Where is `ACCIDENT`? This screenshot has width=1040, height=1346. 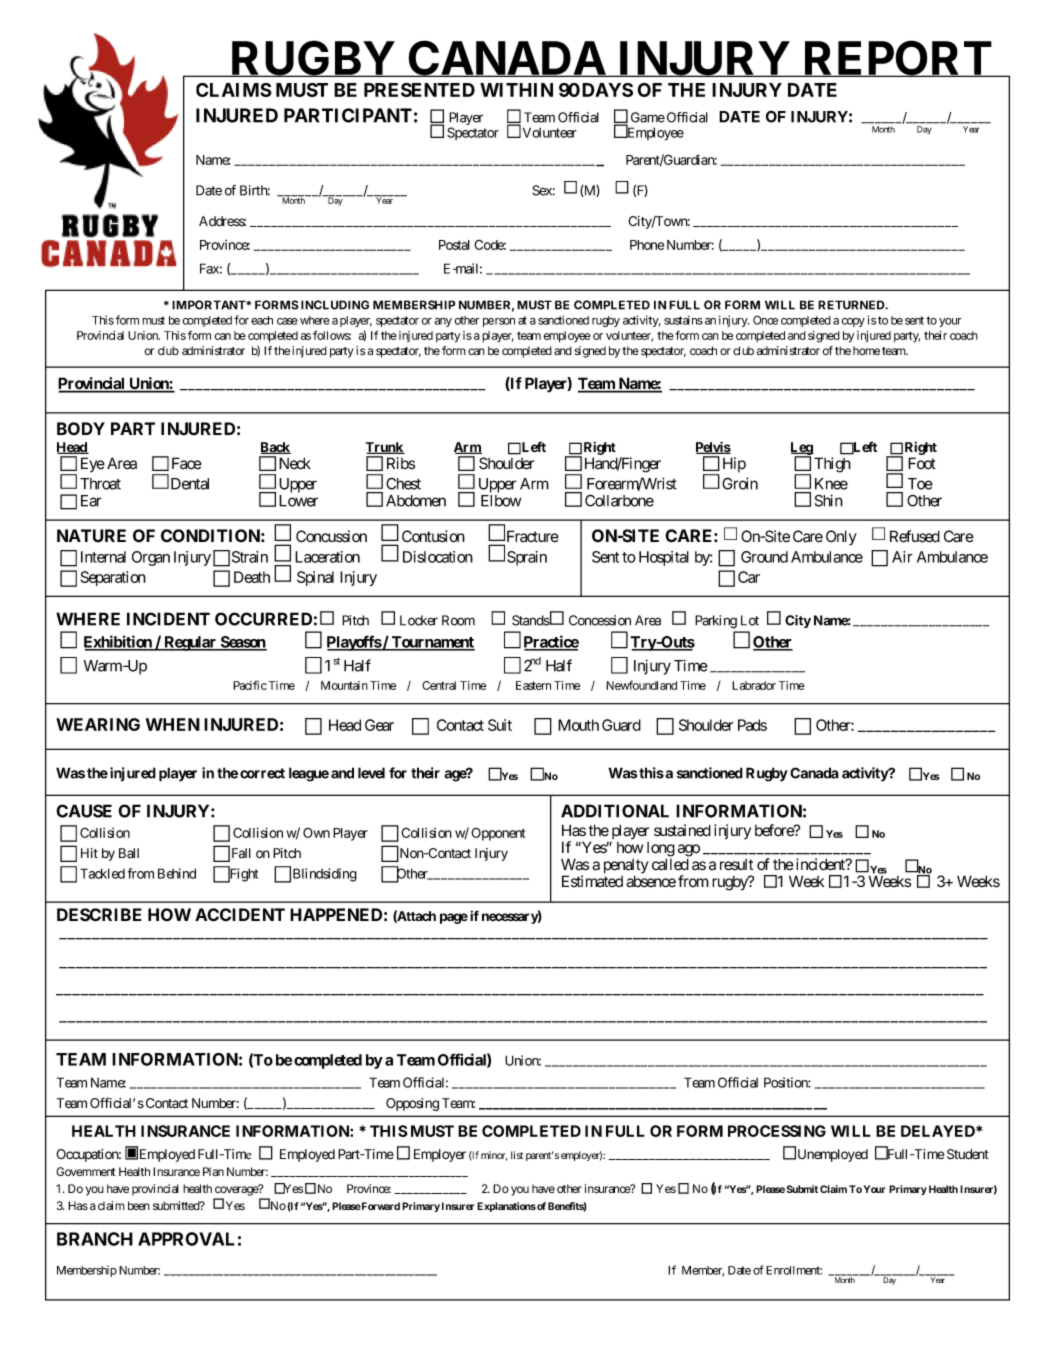
ACCIDENT is located at coordinates (240, 915).
